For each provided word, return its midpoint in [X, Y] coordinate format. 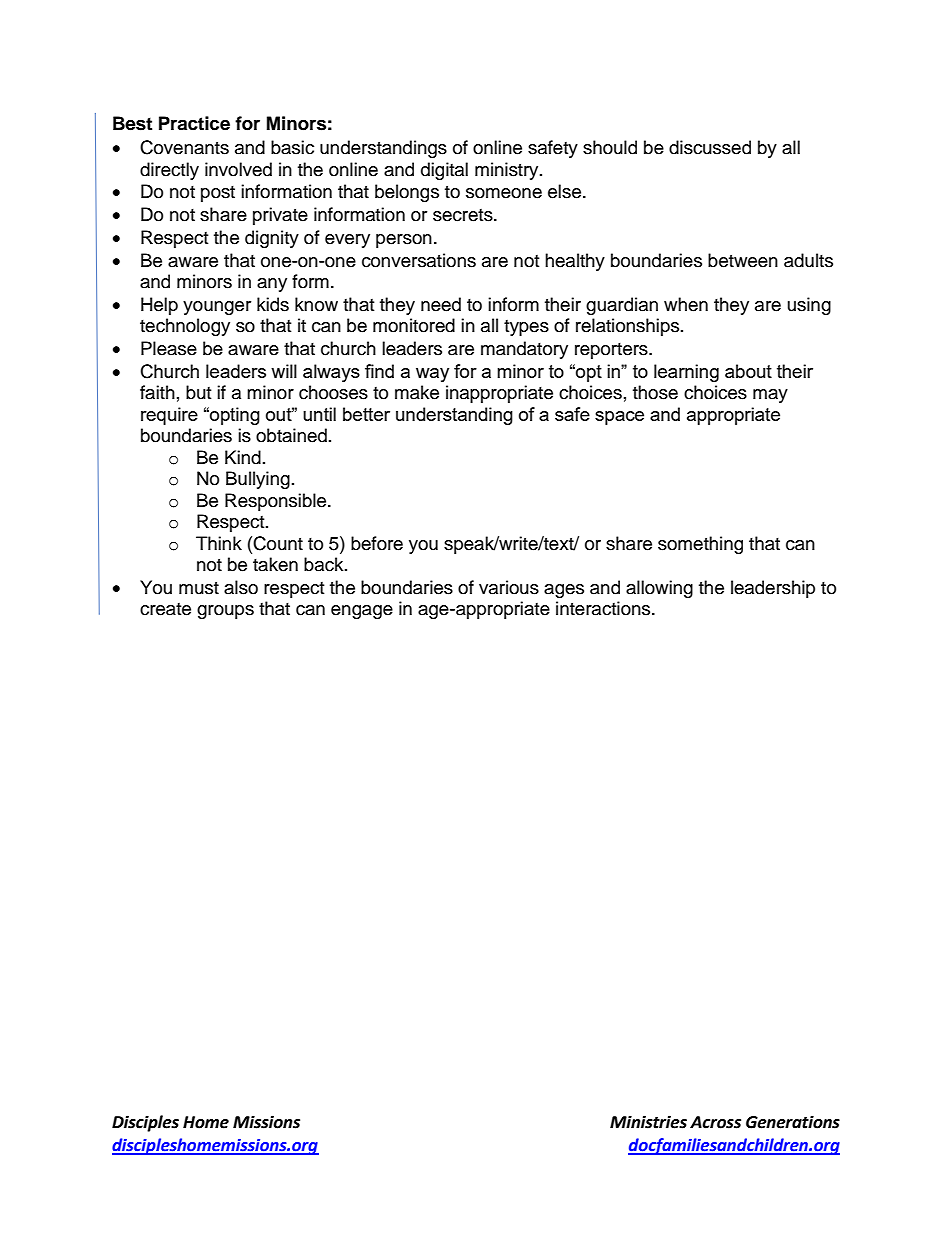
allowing [659, 589]
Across [715, 1122]
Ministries [648, 1122]
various [509, 587]
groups [225, 612]
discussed [710, 147]
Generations [793, 1122]
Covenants [184, 147]
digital [444, 171]
